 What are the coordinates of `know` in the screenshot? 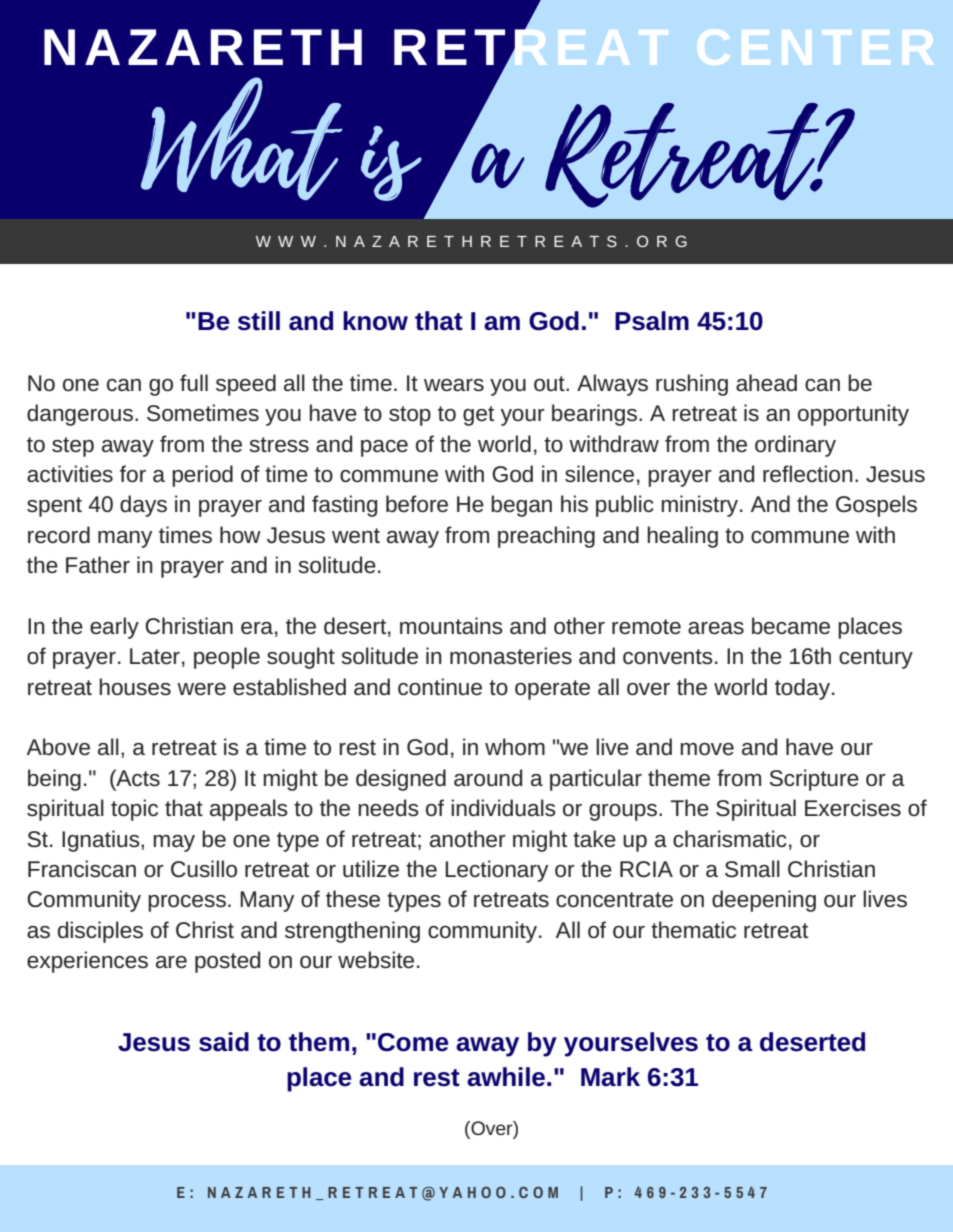 It's located at (375, 321).
